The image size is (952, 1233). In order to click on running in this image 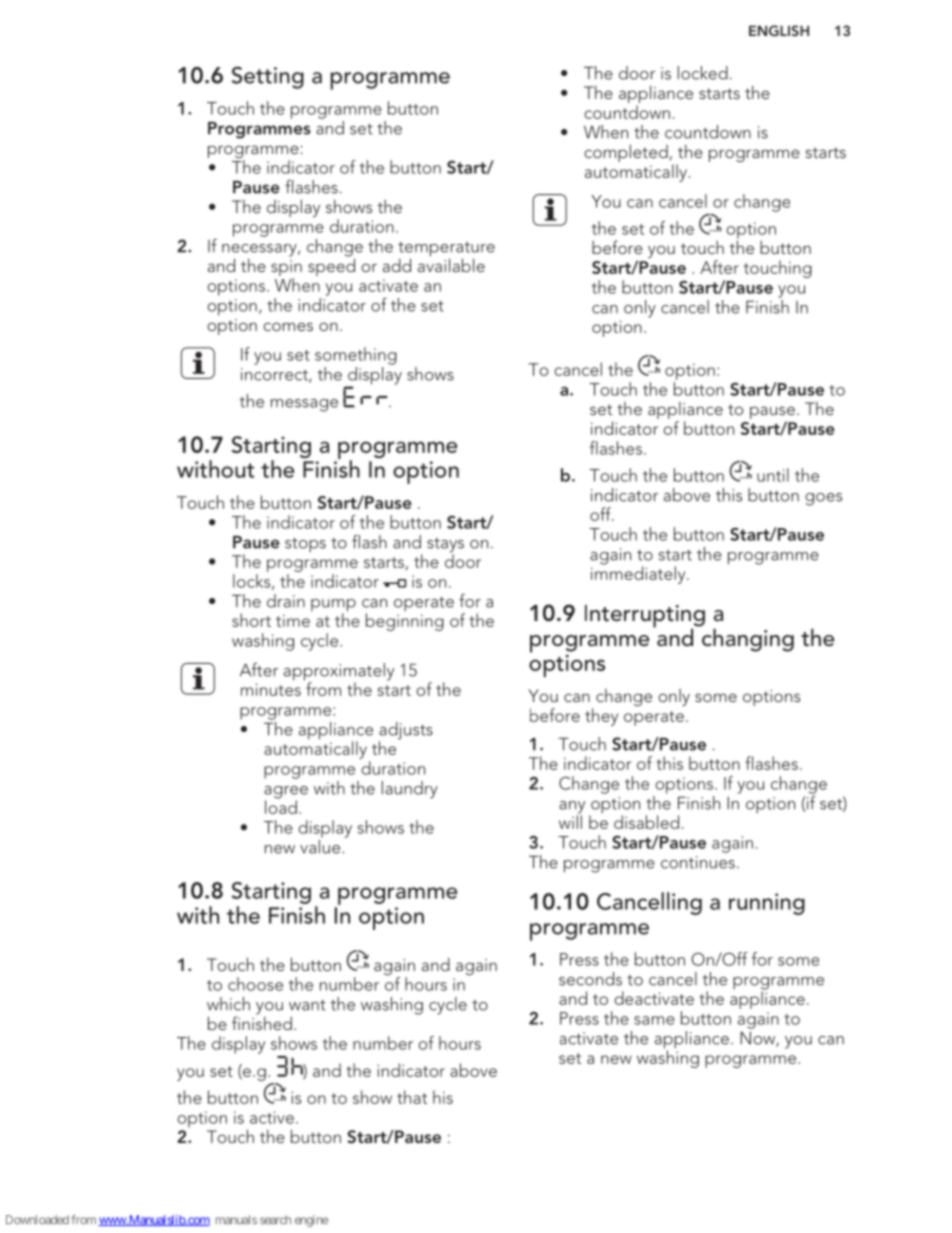, I will do `click(767, 904)`.
